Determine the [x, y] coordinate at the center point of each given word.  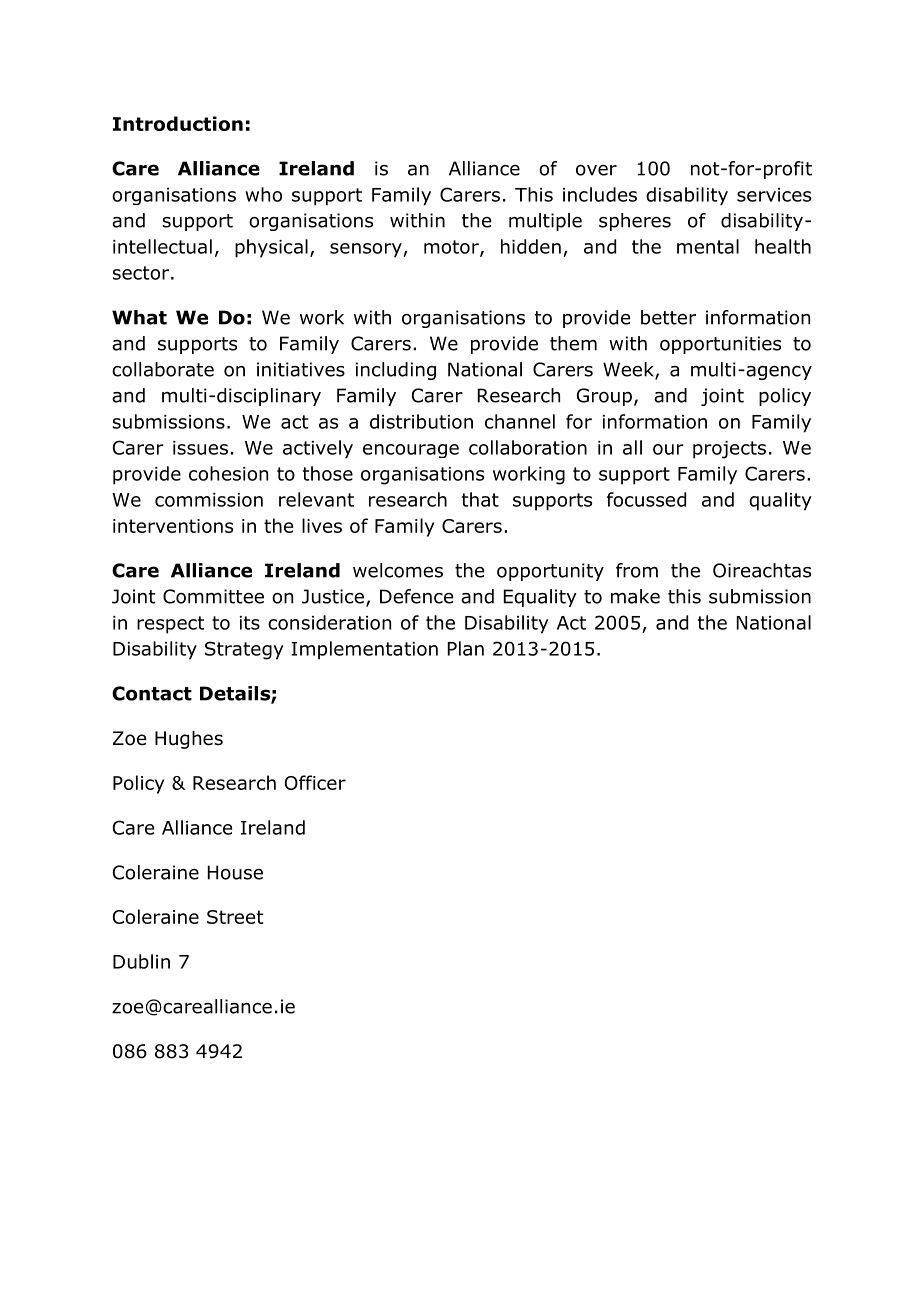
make [635, 596]
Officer [315, 782]
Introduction [178, 123]
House [235, 872]
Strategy [244, 650]
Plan [466, 648]
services [774, 195]
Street [235, 917]
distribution [421, 421]
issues [200, 448]
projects [729, 450]
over [596, 170]
